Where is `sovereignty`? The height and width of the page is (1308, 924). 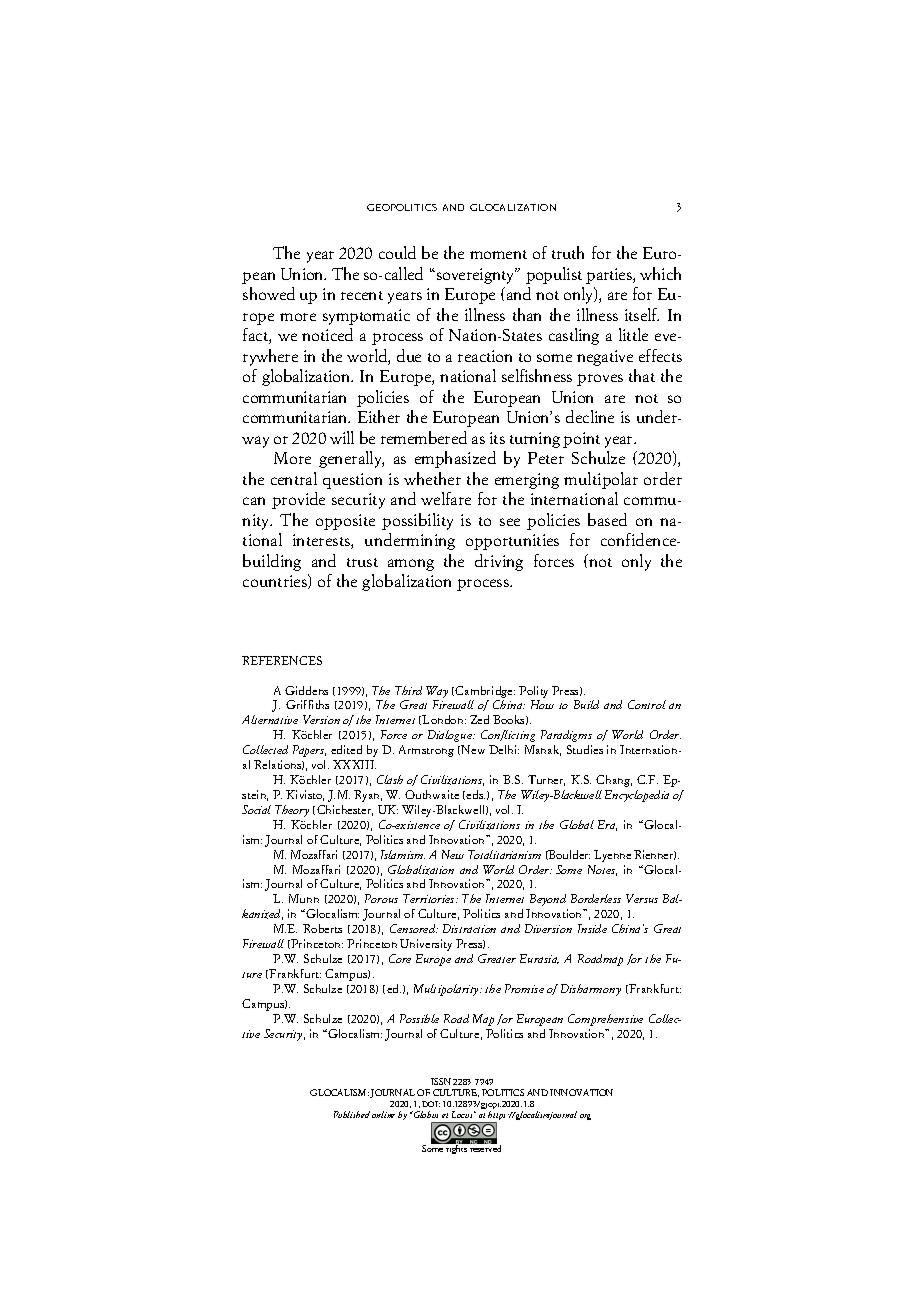
sovereignty is located at coordinates (475, 276).
